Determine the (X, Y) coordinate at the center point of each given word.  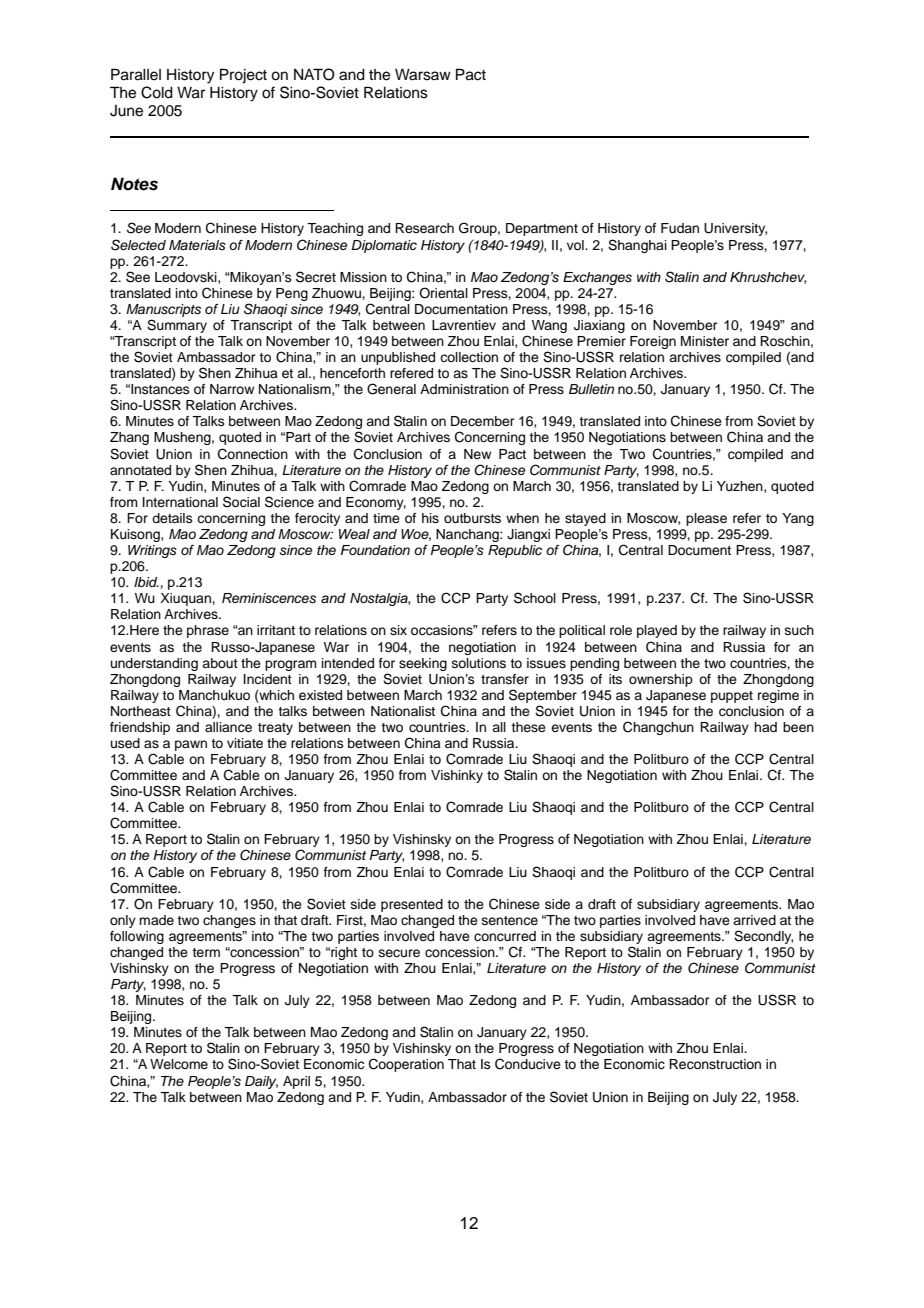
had (765, 727)
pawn (191, 745)
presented (412, 905)
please (706, 519)
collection (469, 357)
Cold (157, 92)
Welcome (179, 1064)
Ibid (146, 582)
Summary (177, 326)
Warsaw (423, 75)
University (735, 229)
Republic (515, 551)
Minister (705, 341)
